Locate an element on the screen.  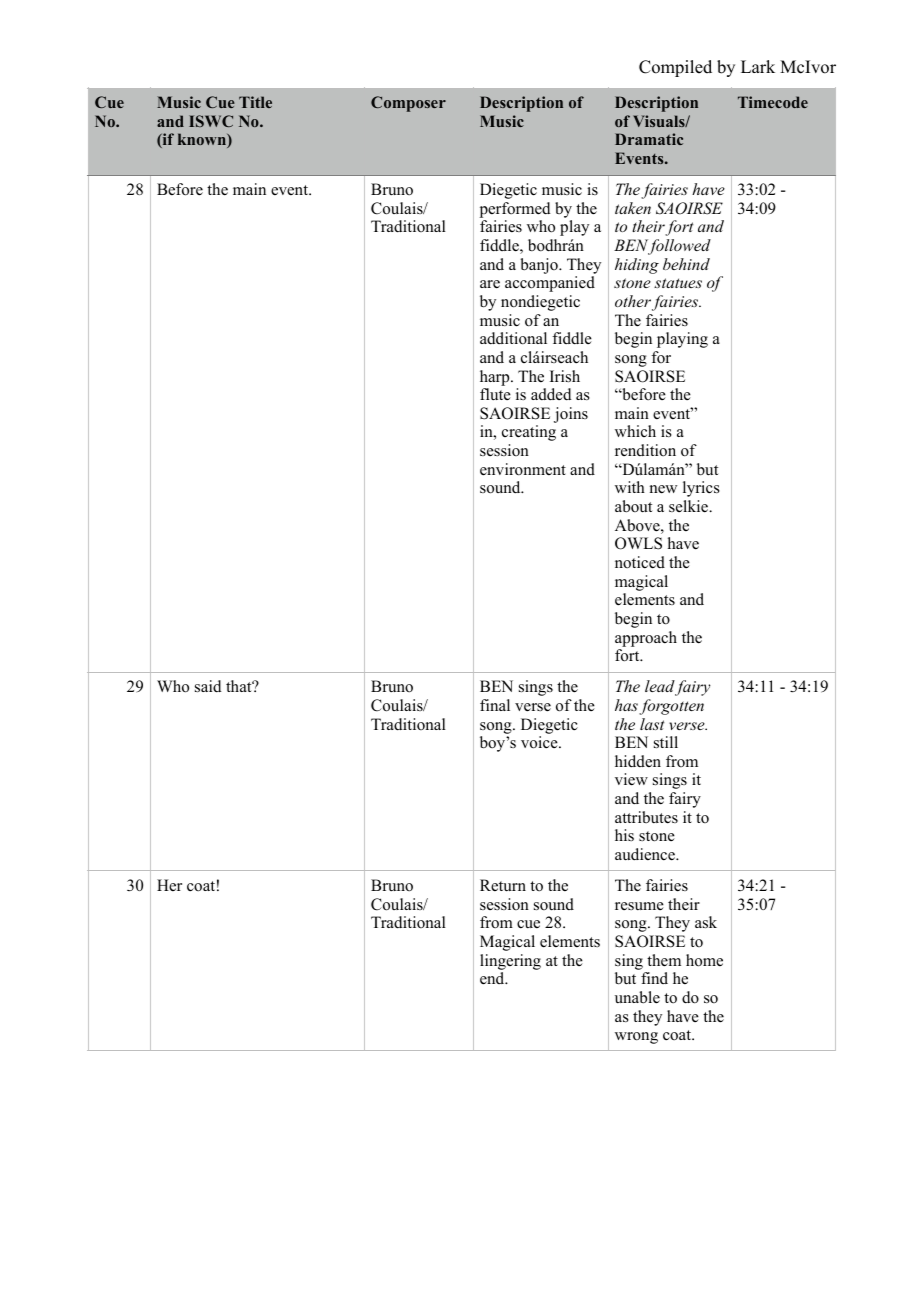
Compiled is located at coordinates (675, 68).
